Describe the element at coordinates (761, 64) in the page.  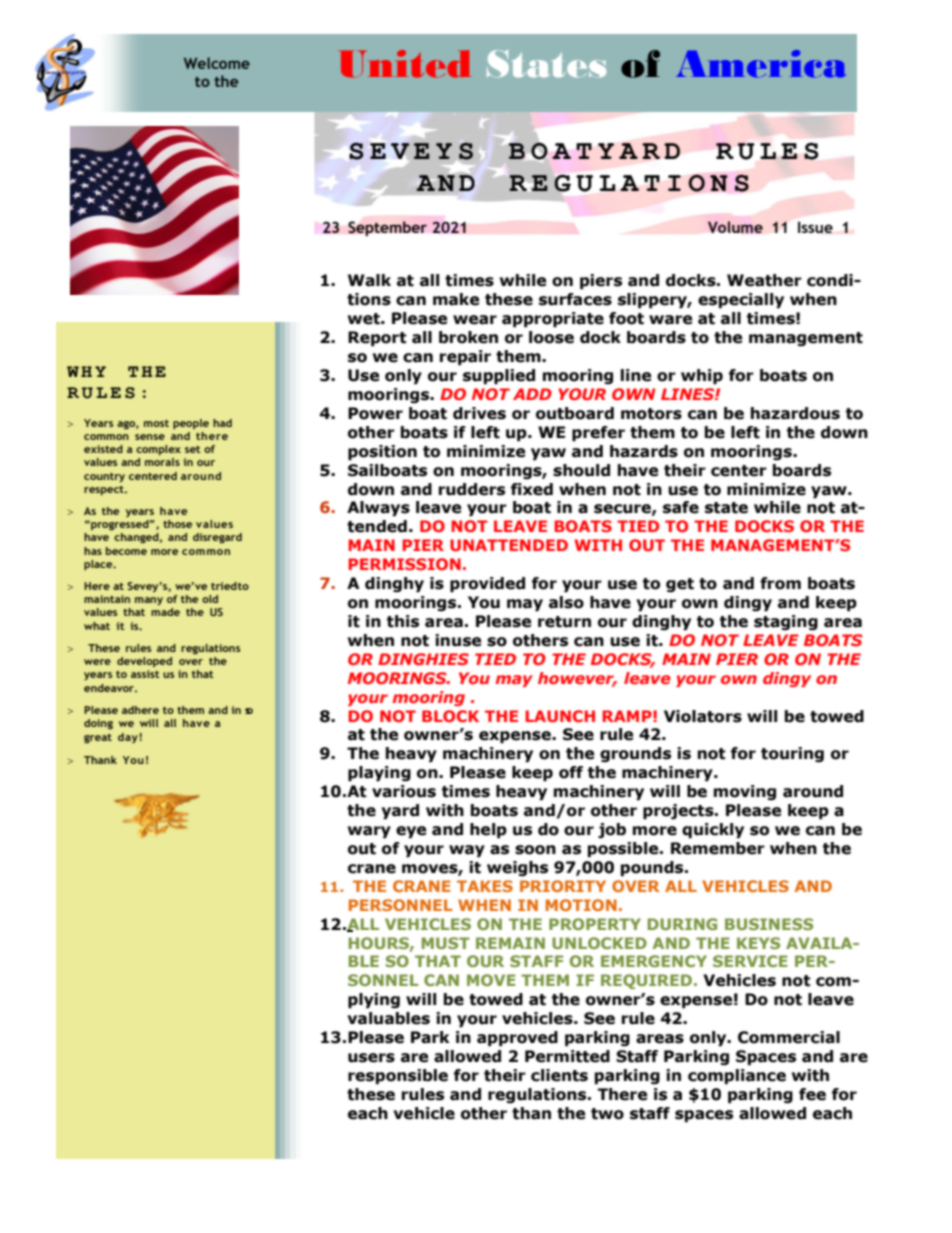
I see `America` at that location.
